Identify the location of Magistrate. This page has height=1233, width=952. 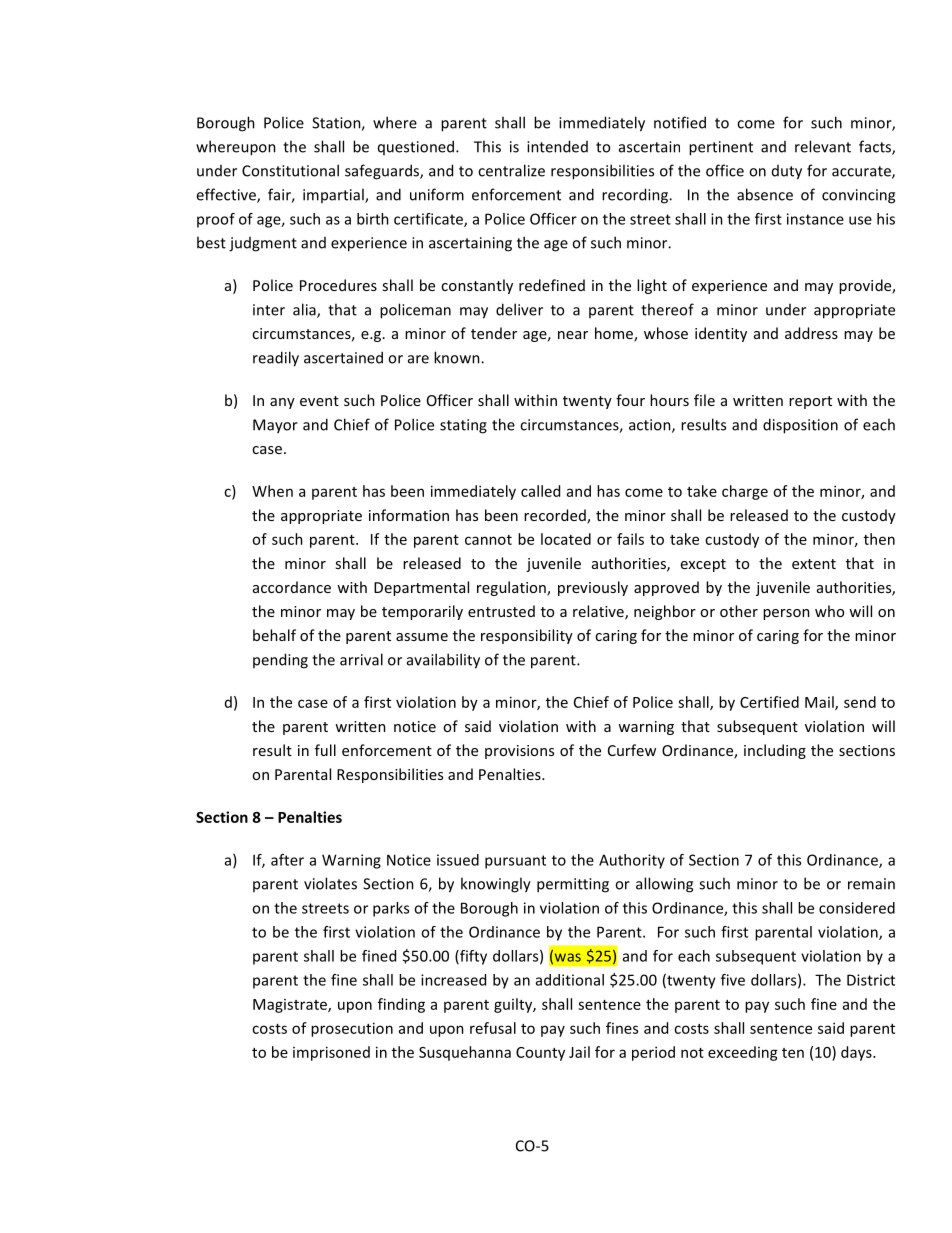
(291, 1006).
